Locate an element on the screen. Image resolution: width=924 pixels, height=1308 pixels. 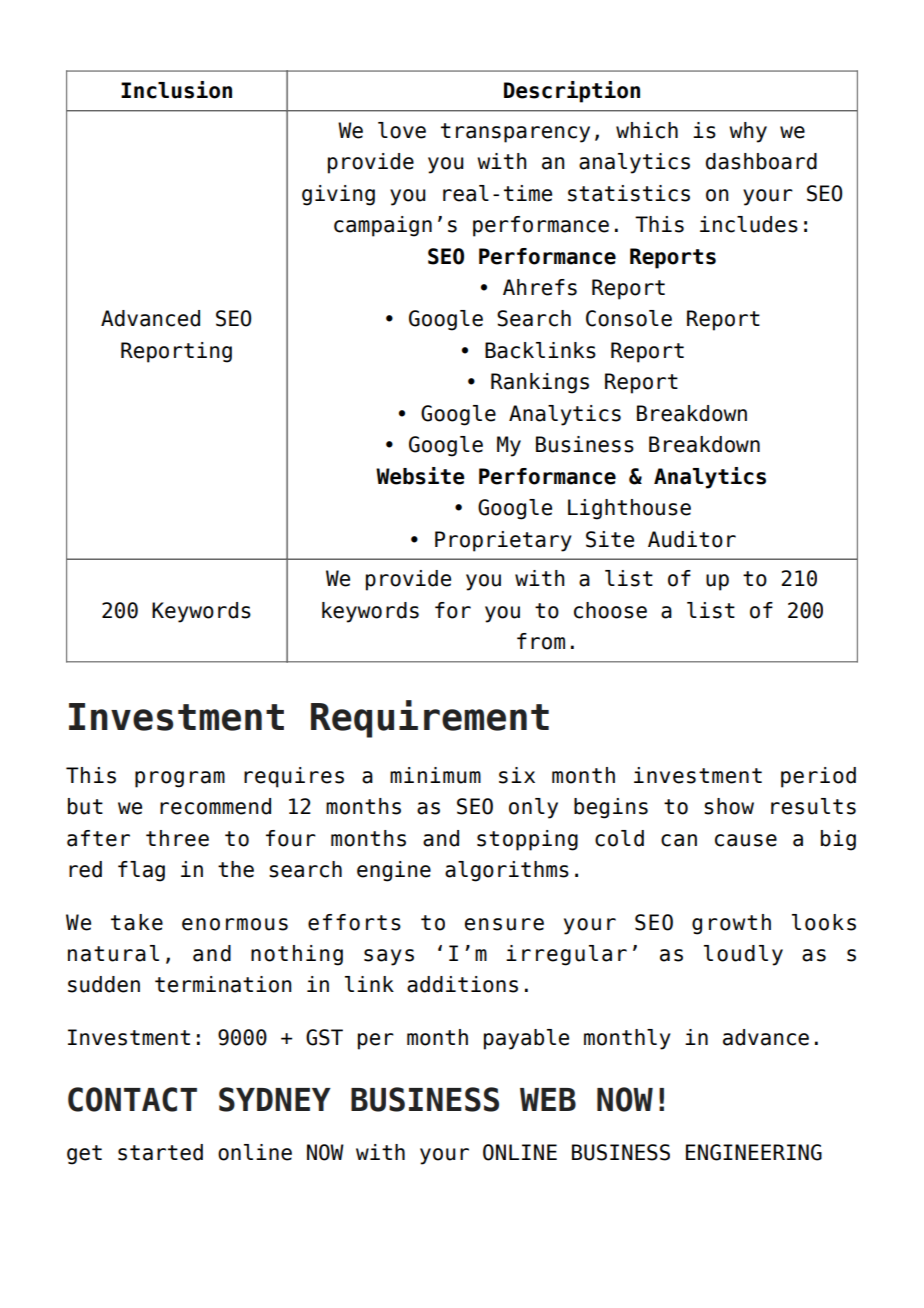
transparency is located at coordinates (515, 133).
